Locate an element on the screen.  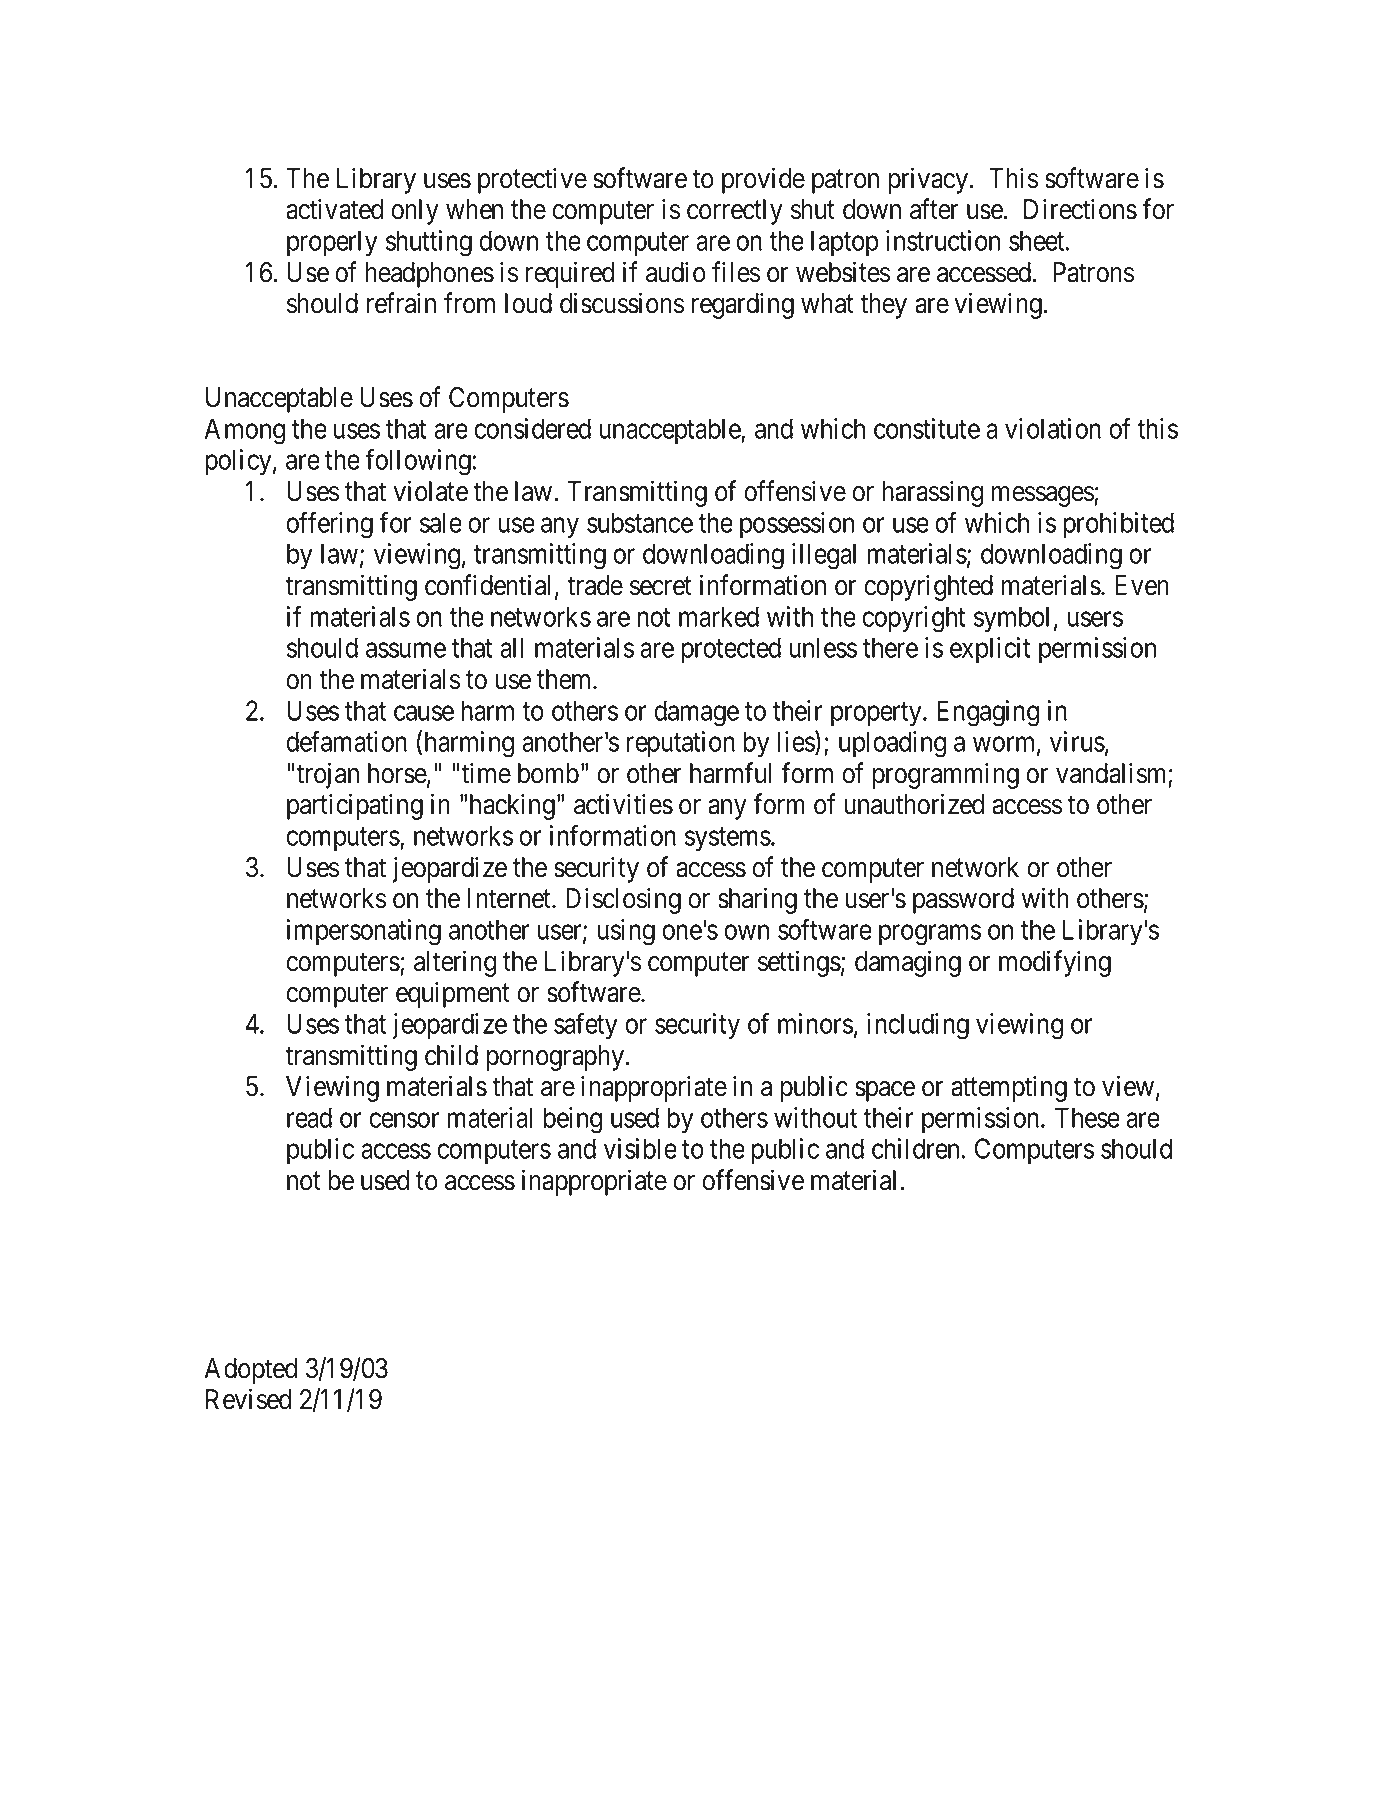
read is located at coordinates (309, 1117).
